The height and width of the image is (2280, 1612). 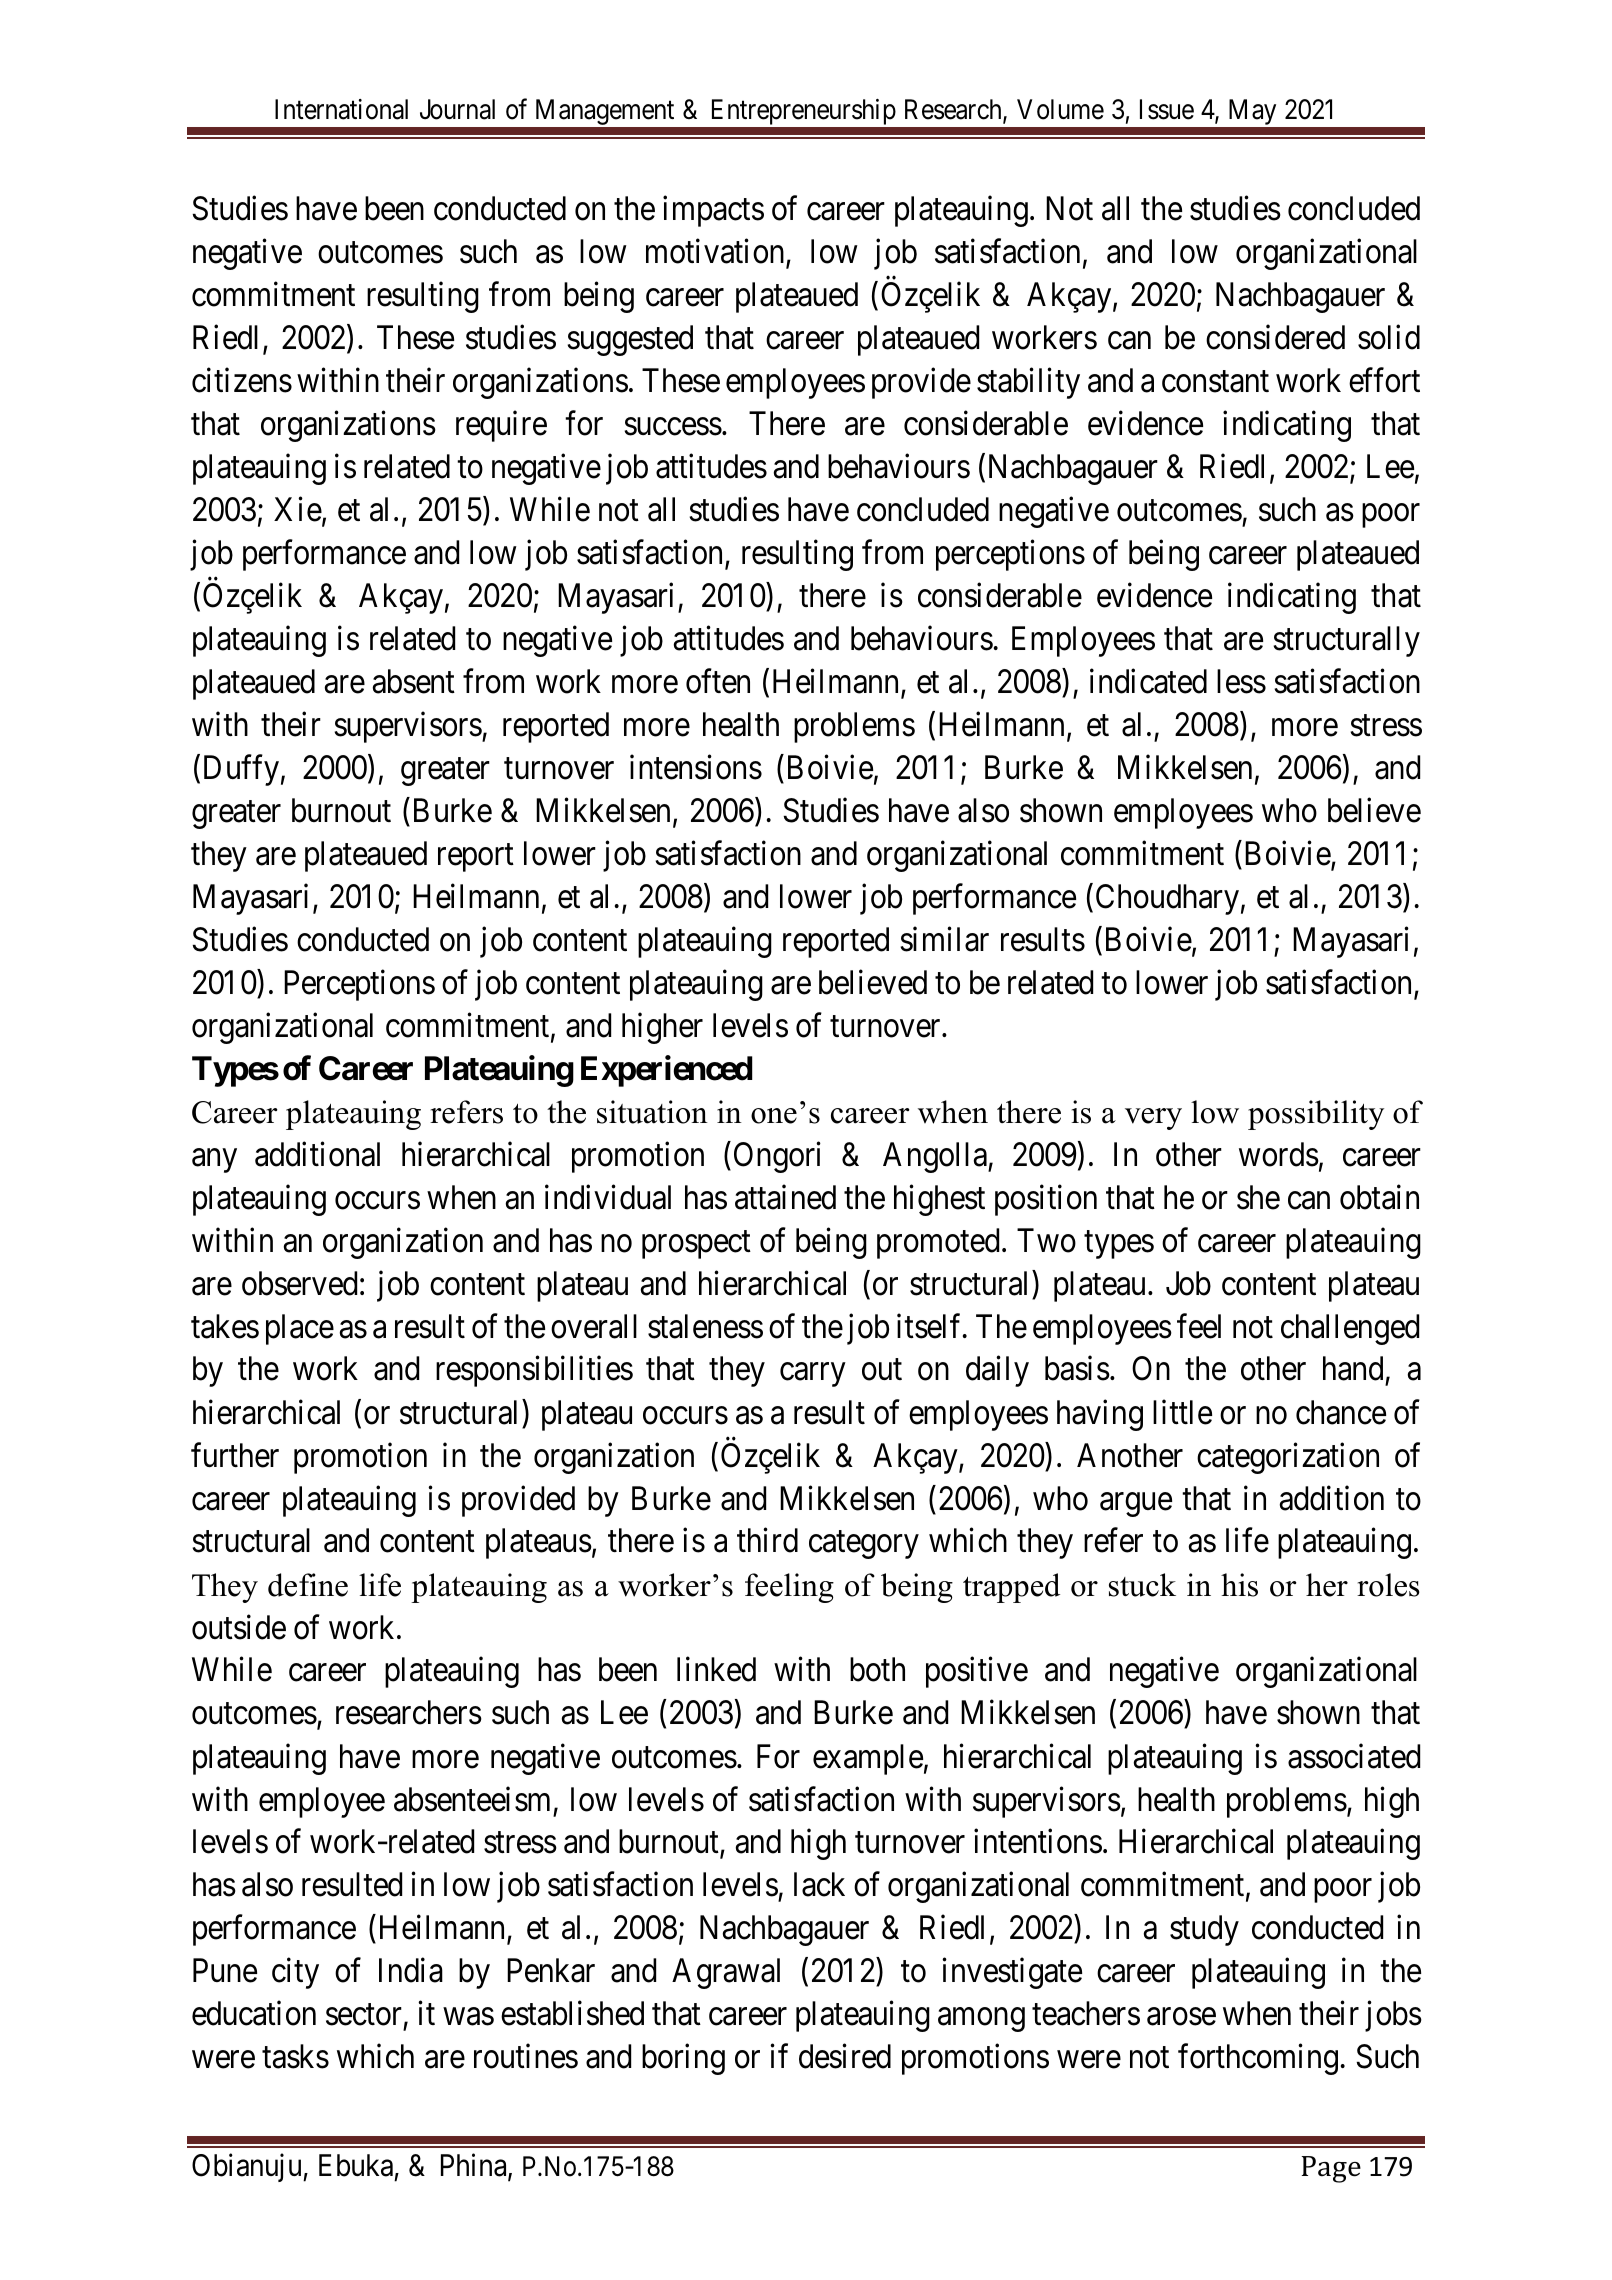 What do you see at coordinates (341, 109) in the image?
I see `International` at bounding box center [341, 109].
